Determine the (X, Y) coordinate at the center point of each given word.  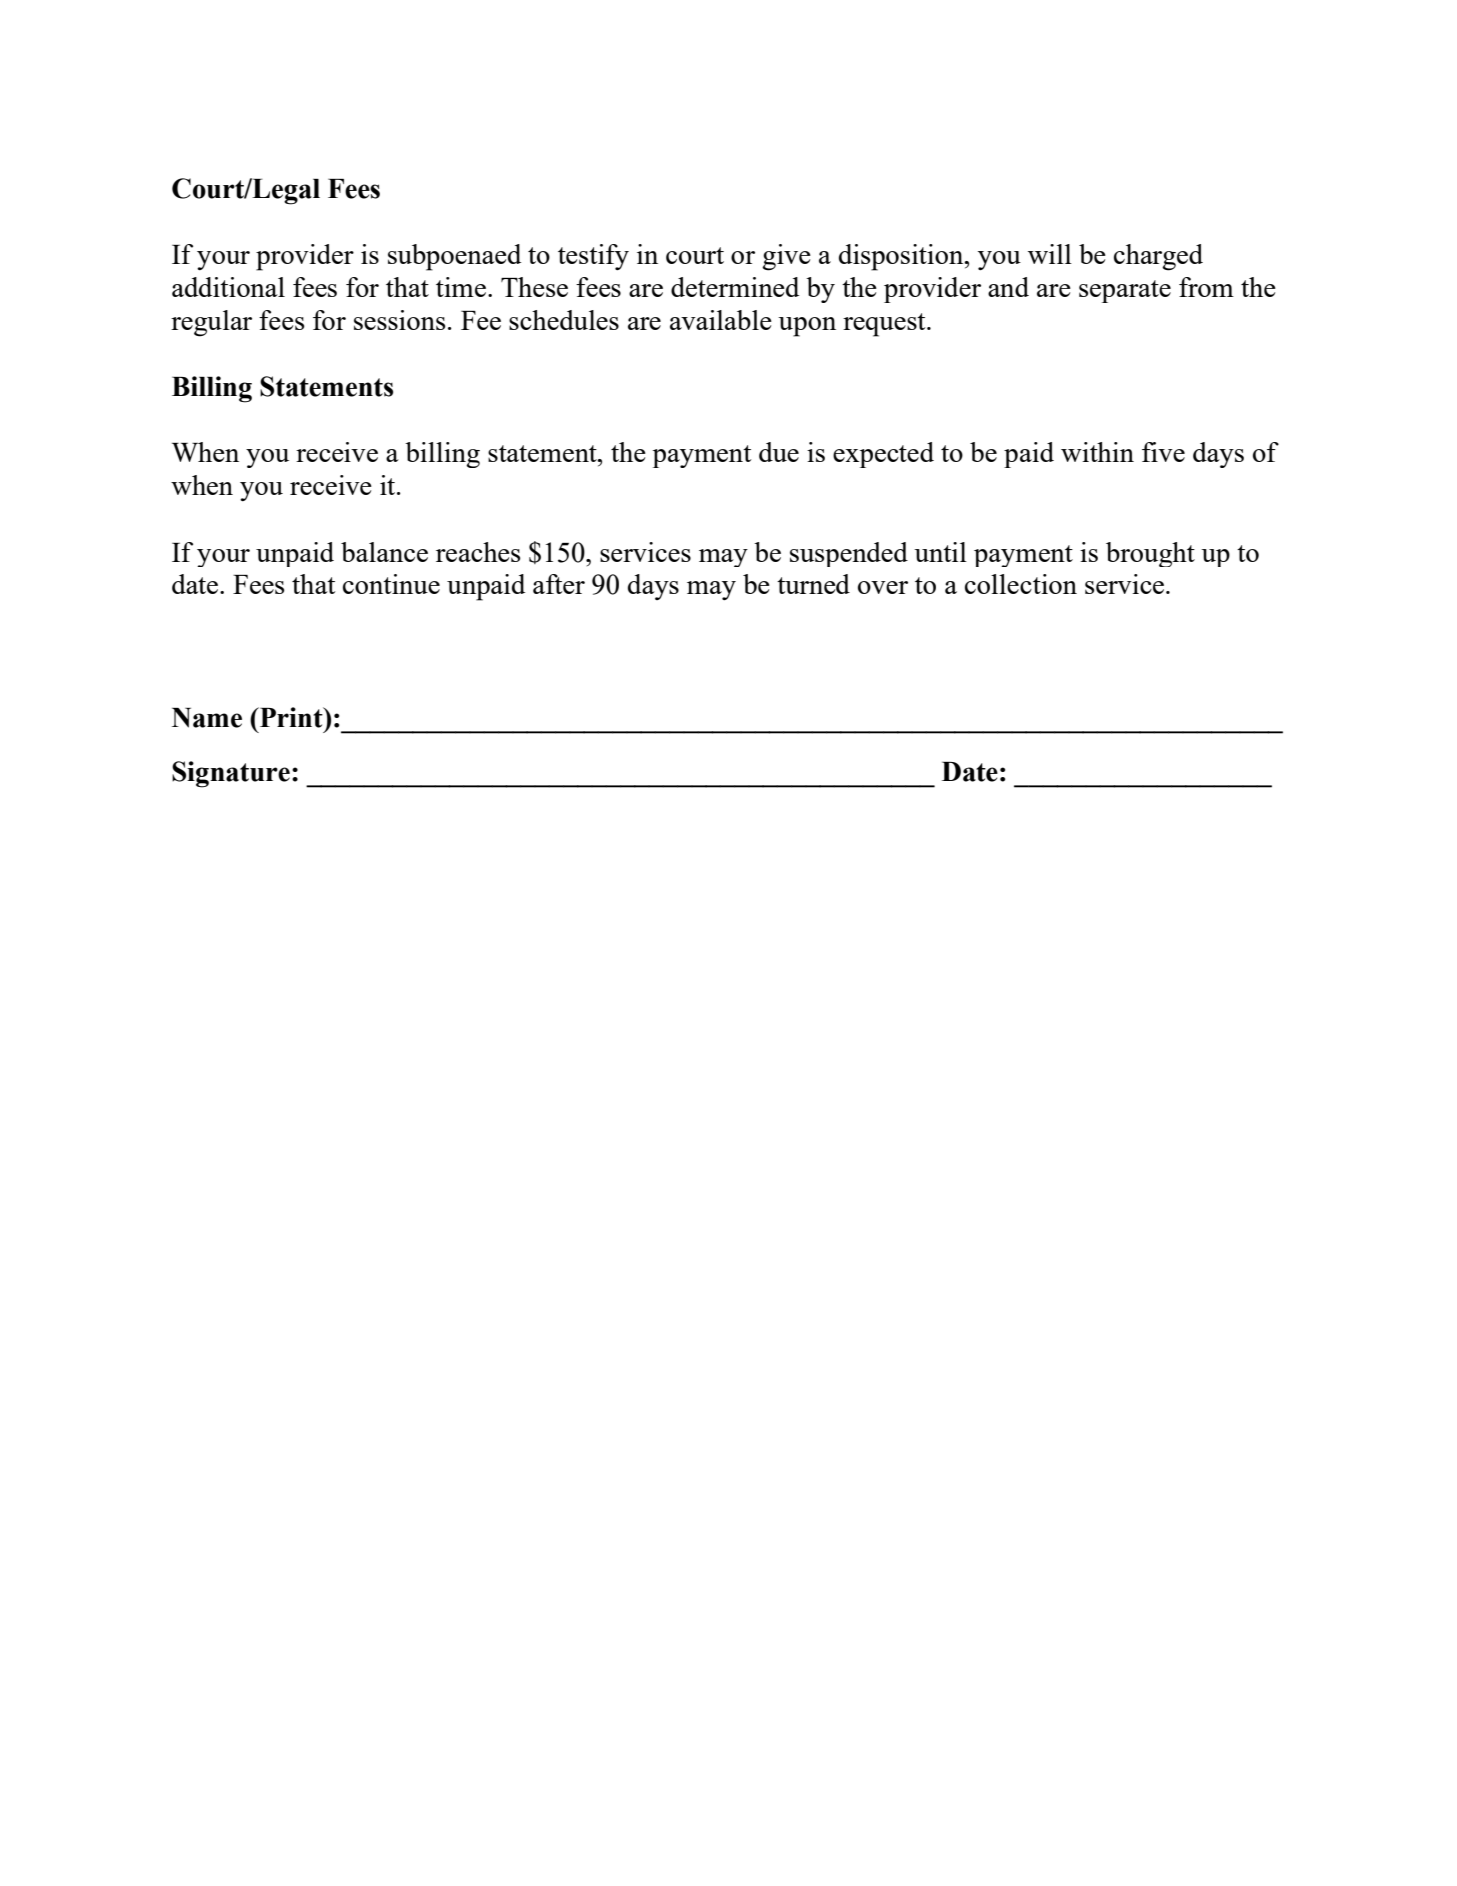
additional (228, 287)
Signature (231, 774)
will (1050, 254)
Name (207, 718)
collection (1021, 584)
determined (735, 287)
